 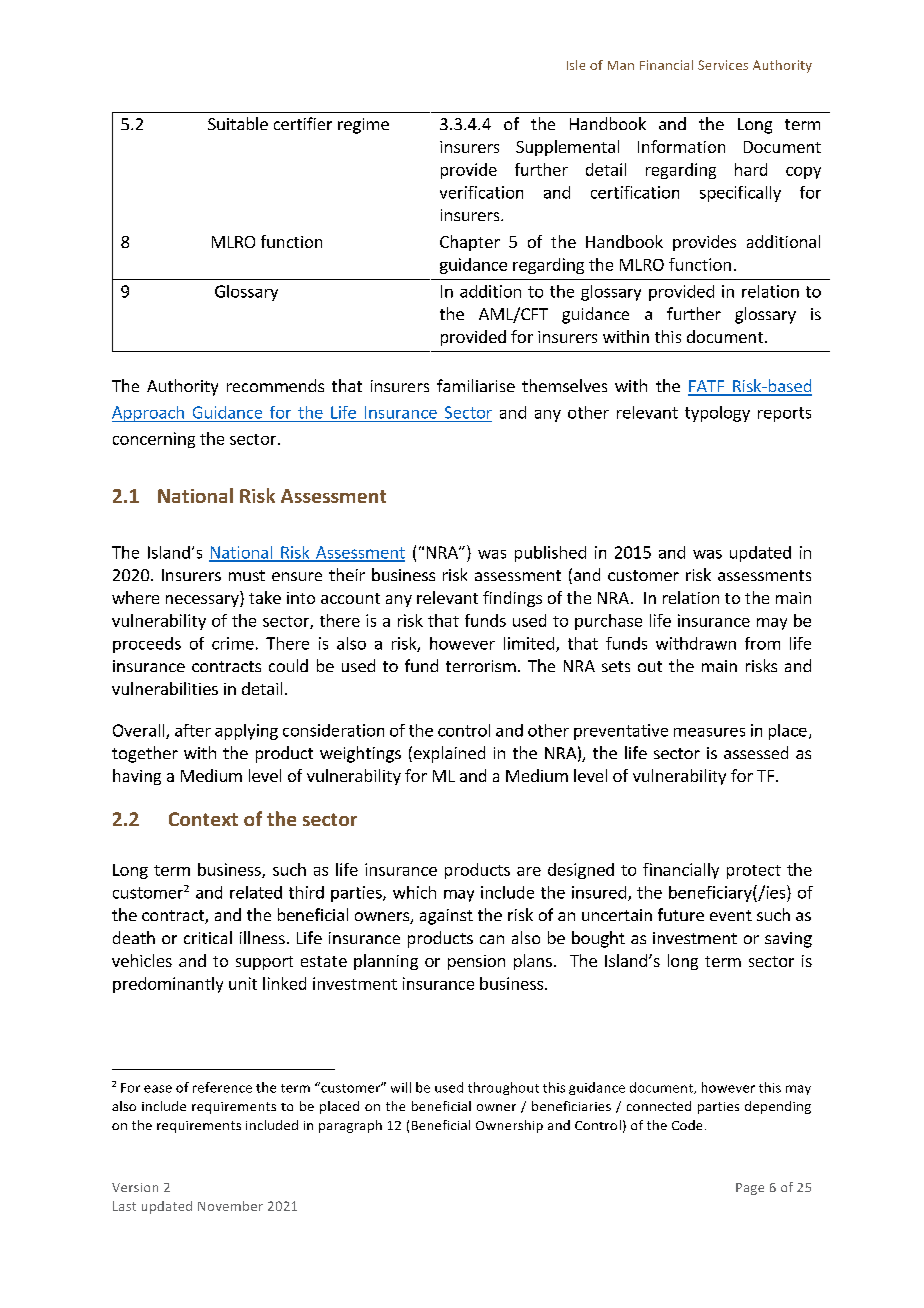 I want to click on critical, so click(x=208, y=937).
